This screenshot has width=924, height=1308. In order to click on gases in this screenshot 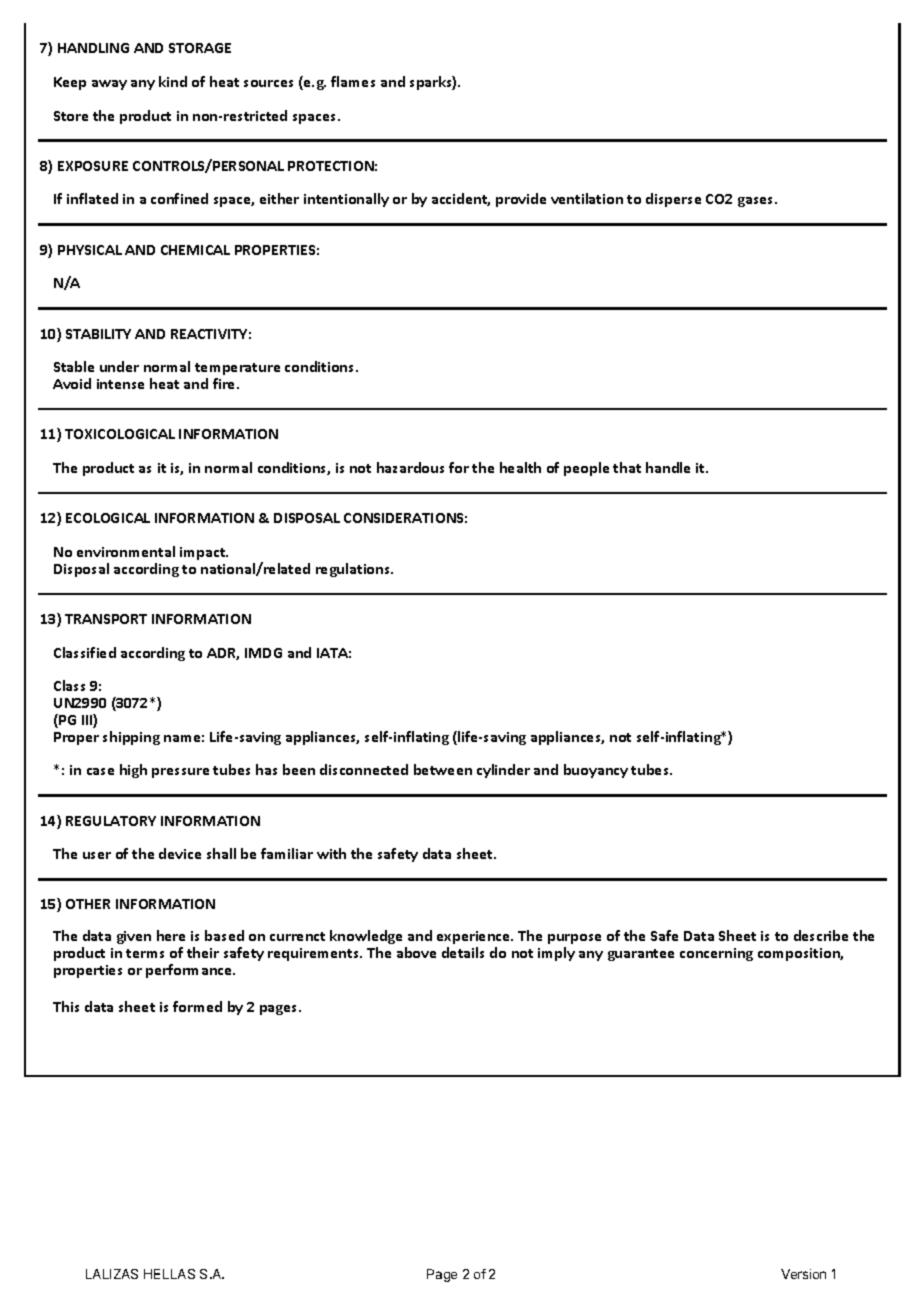, I will do `click(757, 202)`.
